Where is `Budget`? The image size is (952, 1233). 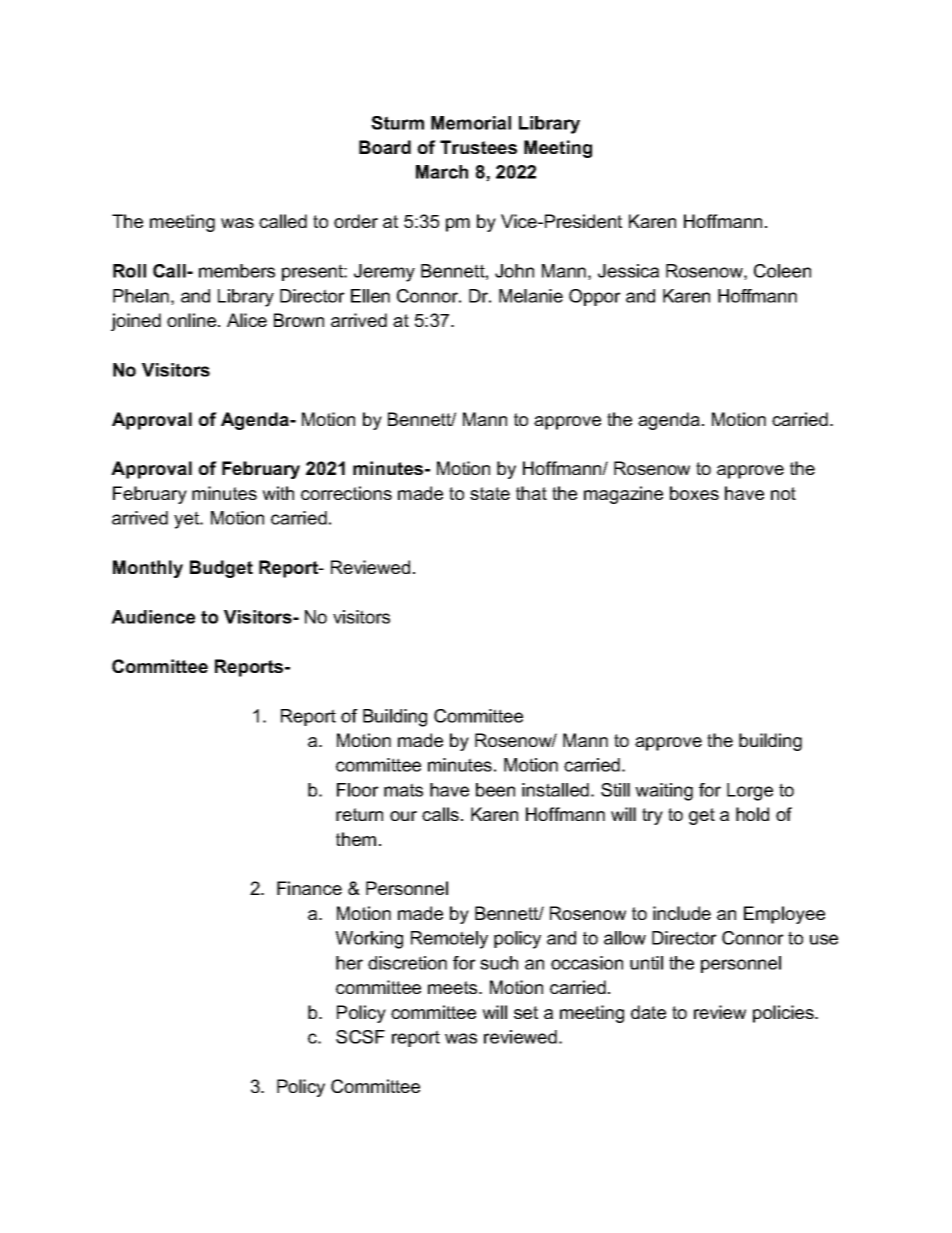
Budget is located at coordinates (221, 569).
